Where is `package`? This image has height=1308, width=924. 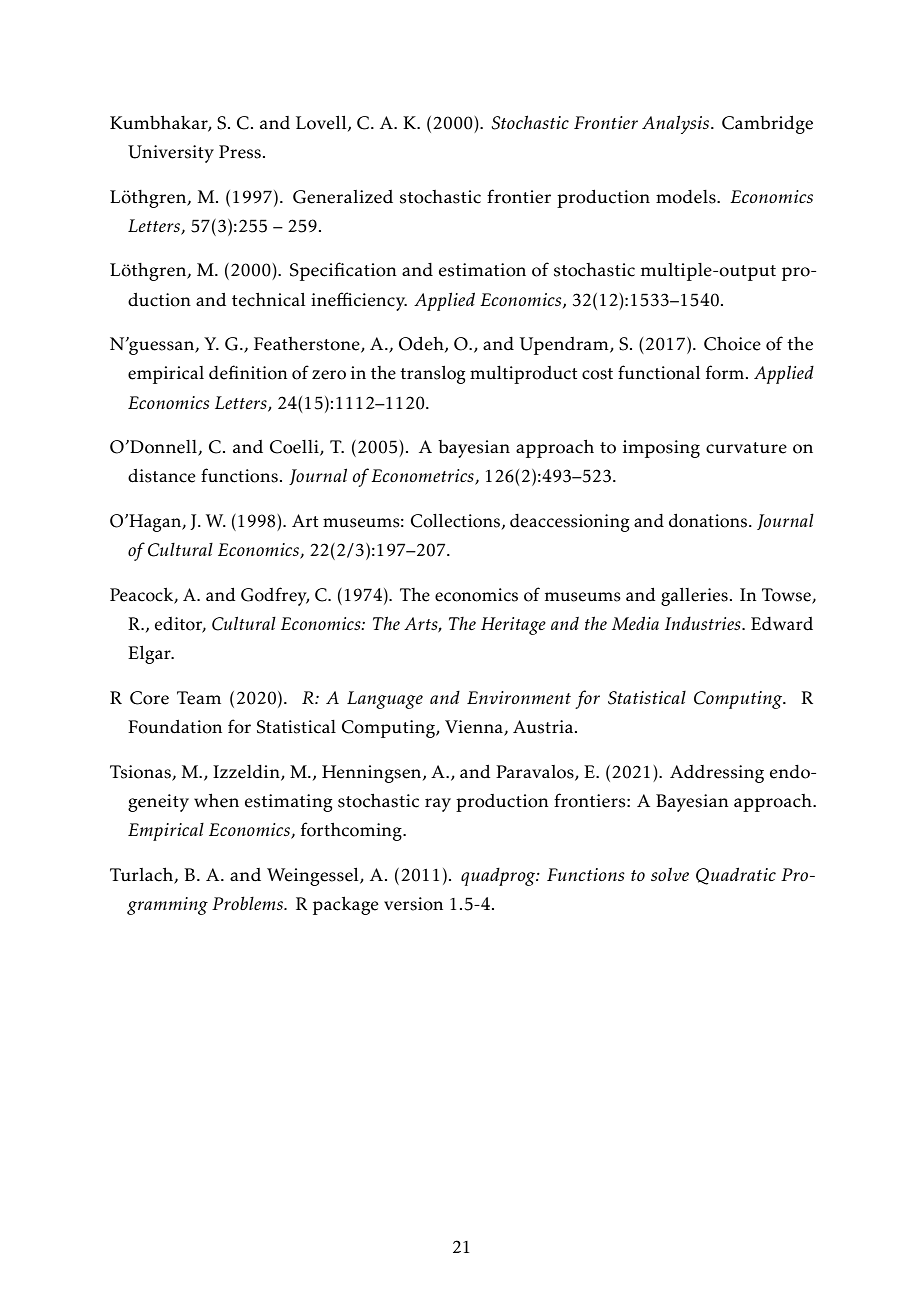 package is located at coordinates (346, 906).
